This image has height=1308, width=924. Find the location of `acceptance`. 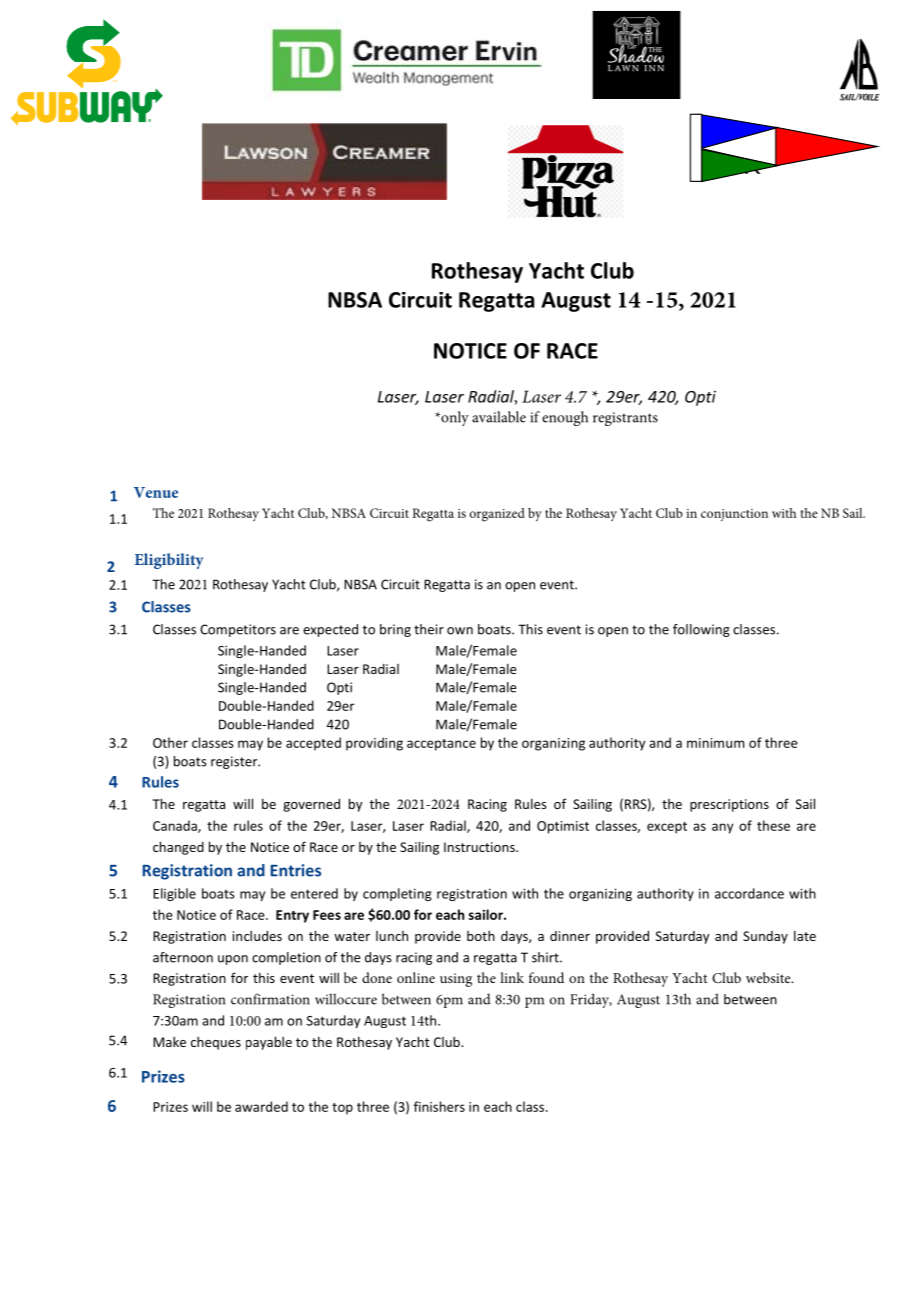

acceptance is located at coordinates (441, 745).
